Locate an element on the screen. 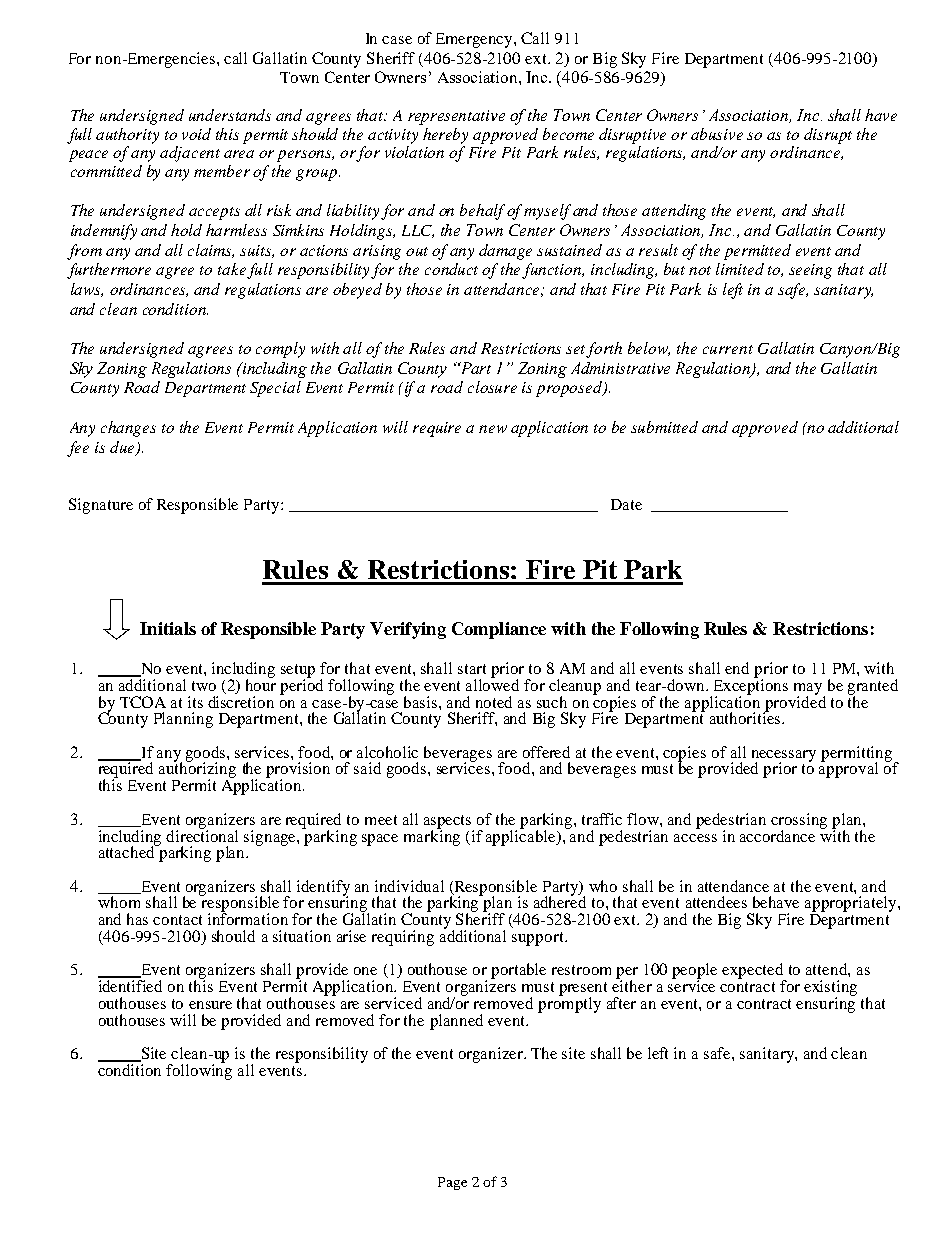 The image size is (952, 1233). Exceptions is located at coordinates (749, 687).
